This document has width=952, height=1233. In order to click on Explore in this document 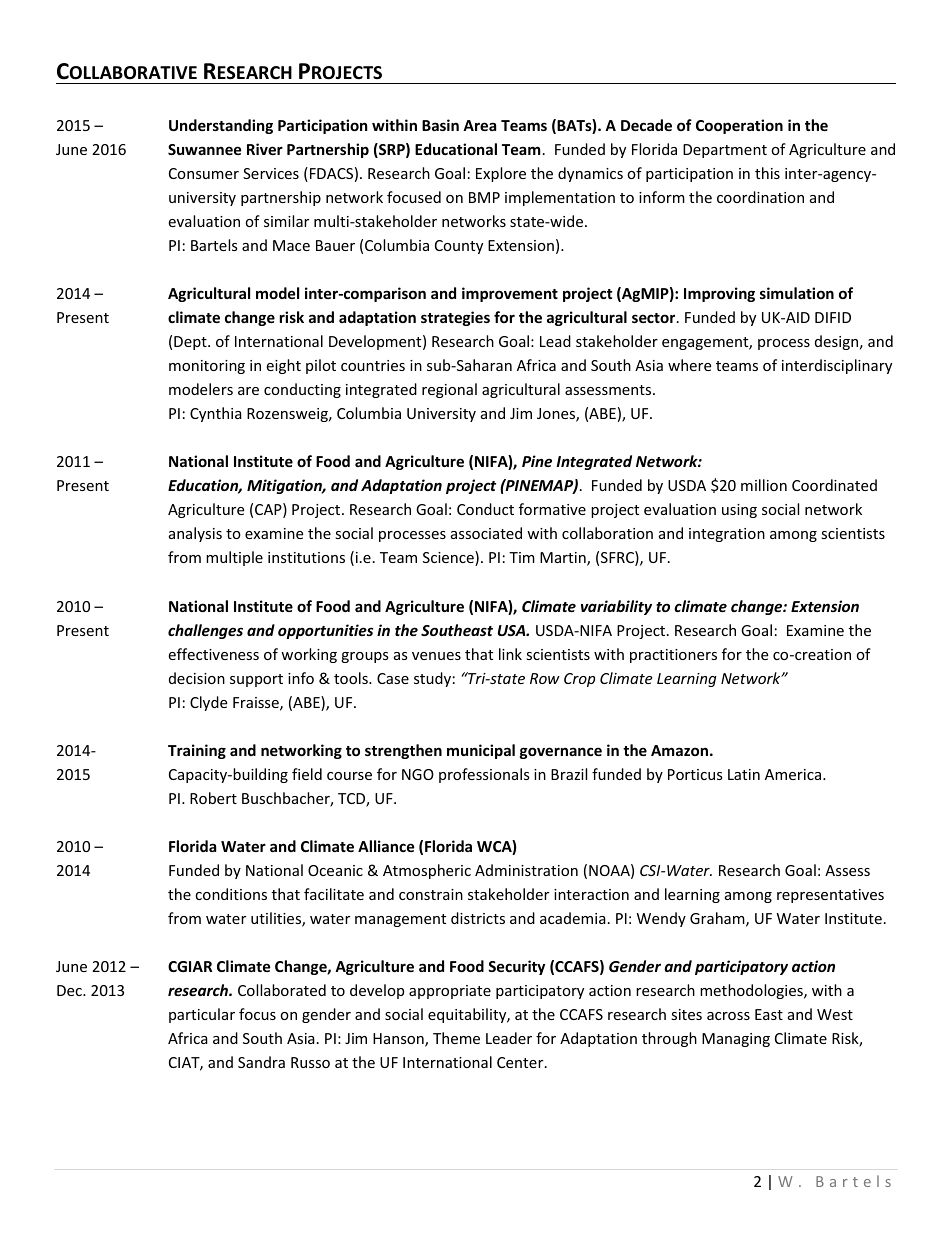, I will do `click(501, 174)`.
